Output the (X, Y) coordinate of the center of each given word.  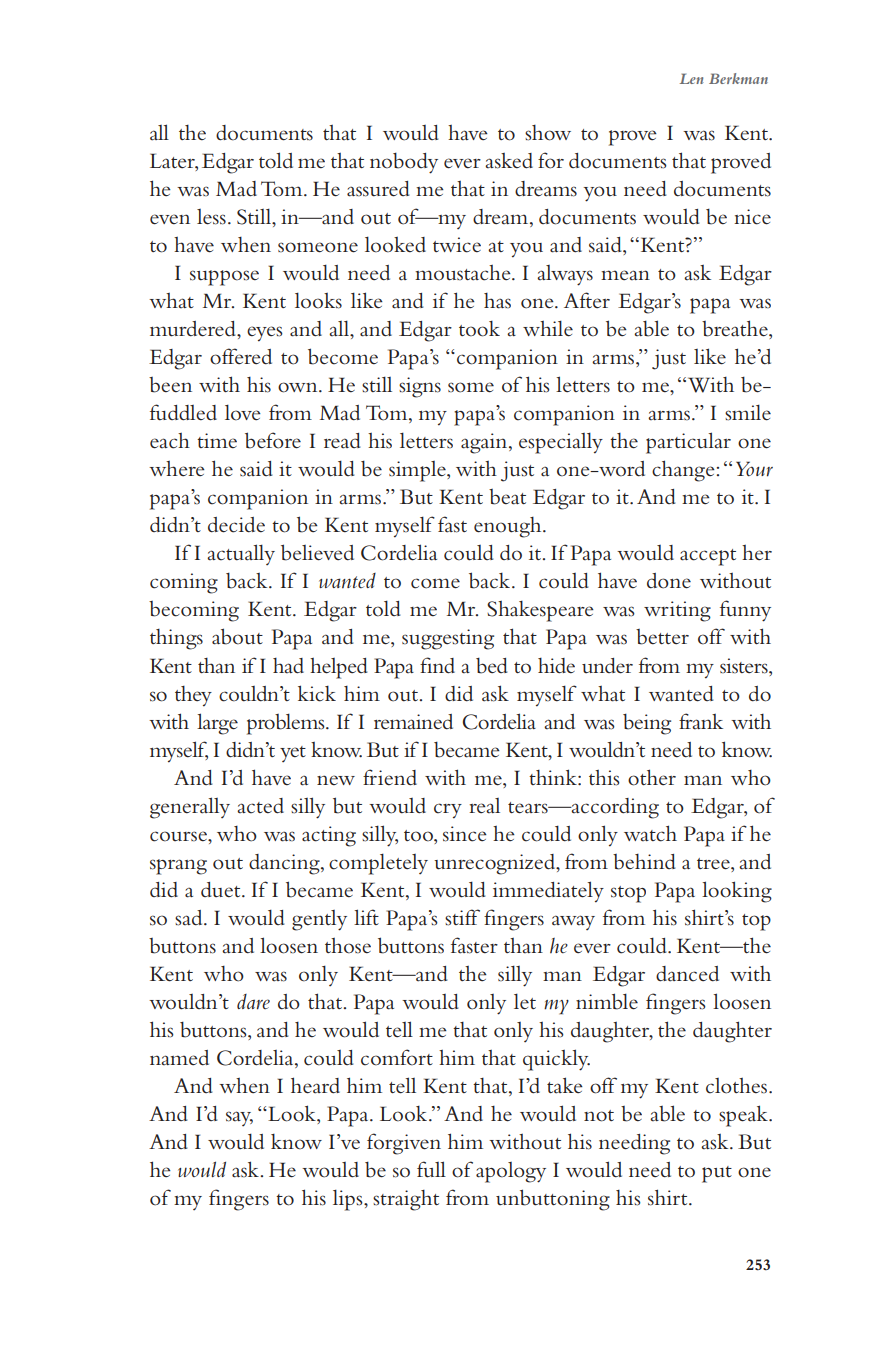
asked (509, 161)
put (717, 1174)
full (431, 1169)
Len (692, 78)
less (211, 217)
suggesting (448, 639)
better (662, 637)
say (239, 1118)
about (237, 636)
